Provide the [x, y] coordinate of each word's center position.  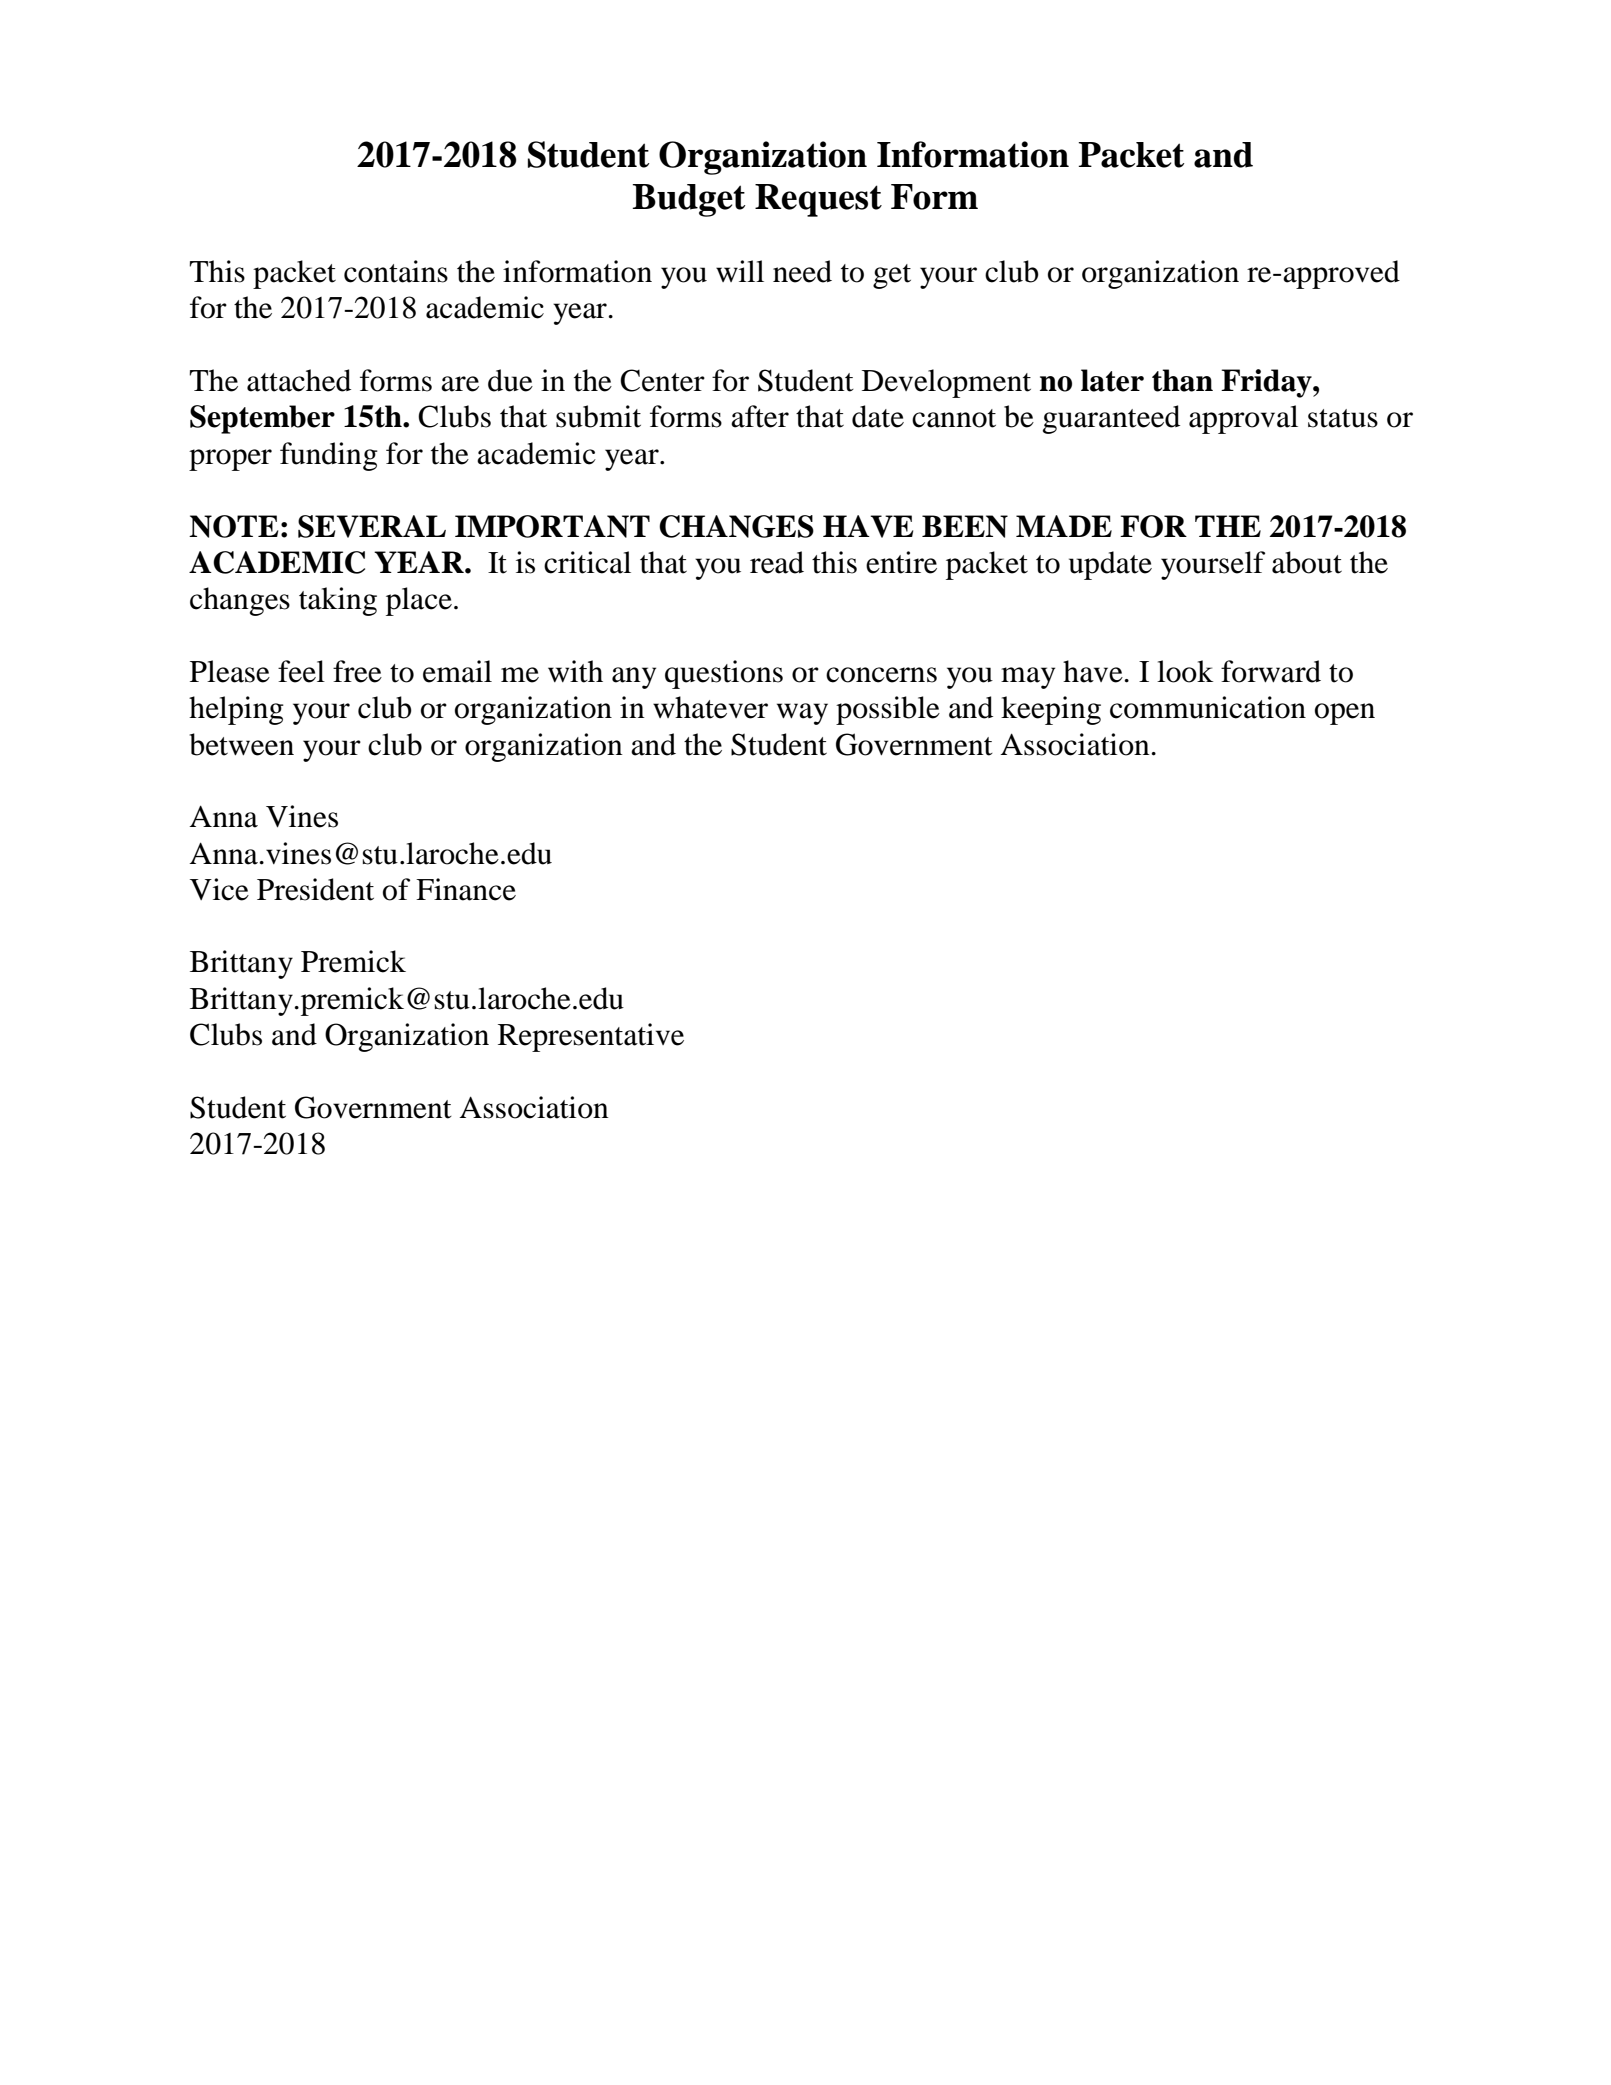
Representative [591, 1037]
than [1182, 380]
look [1185, 671]
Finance [466, 889]
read [777, 562]
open [1345, 714]
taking [338, 601]
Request [818, 200]
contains [396, 271]
